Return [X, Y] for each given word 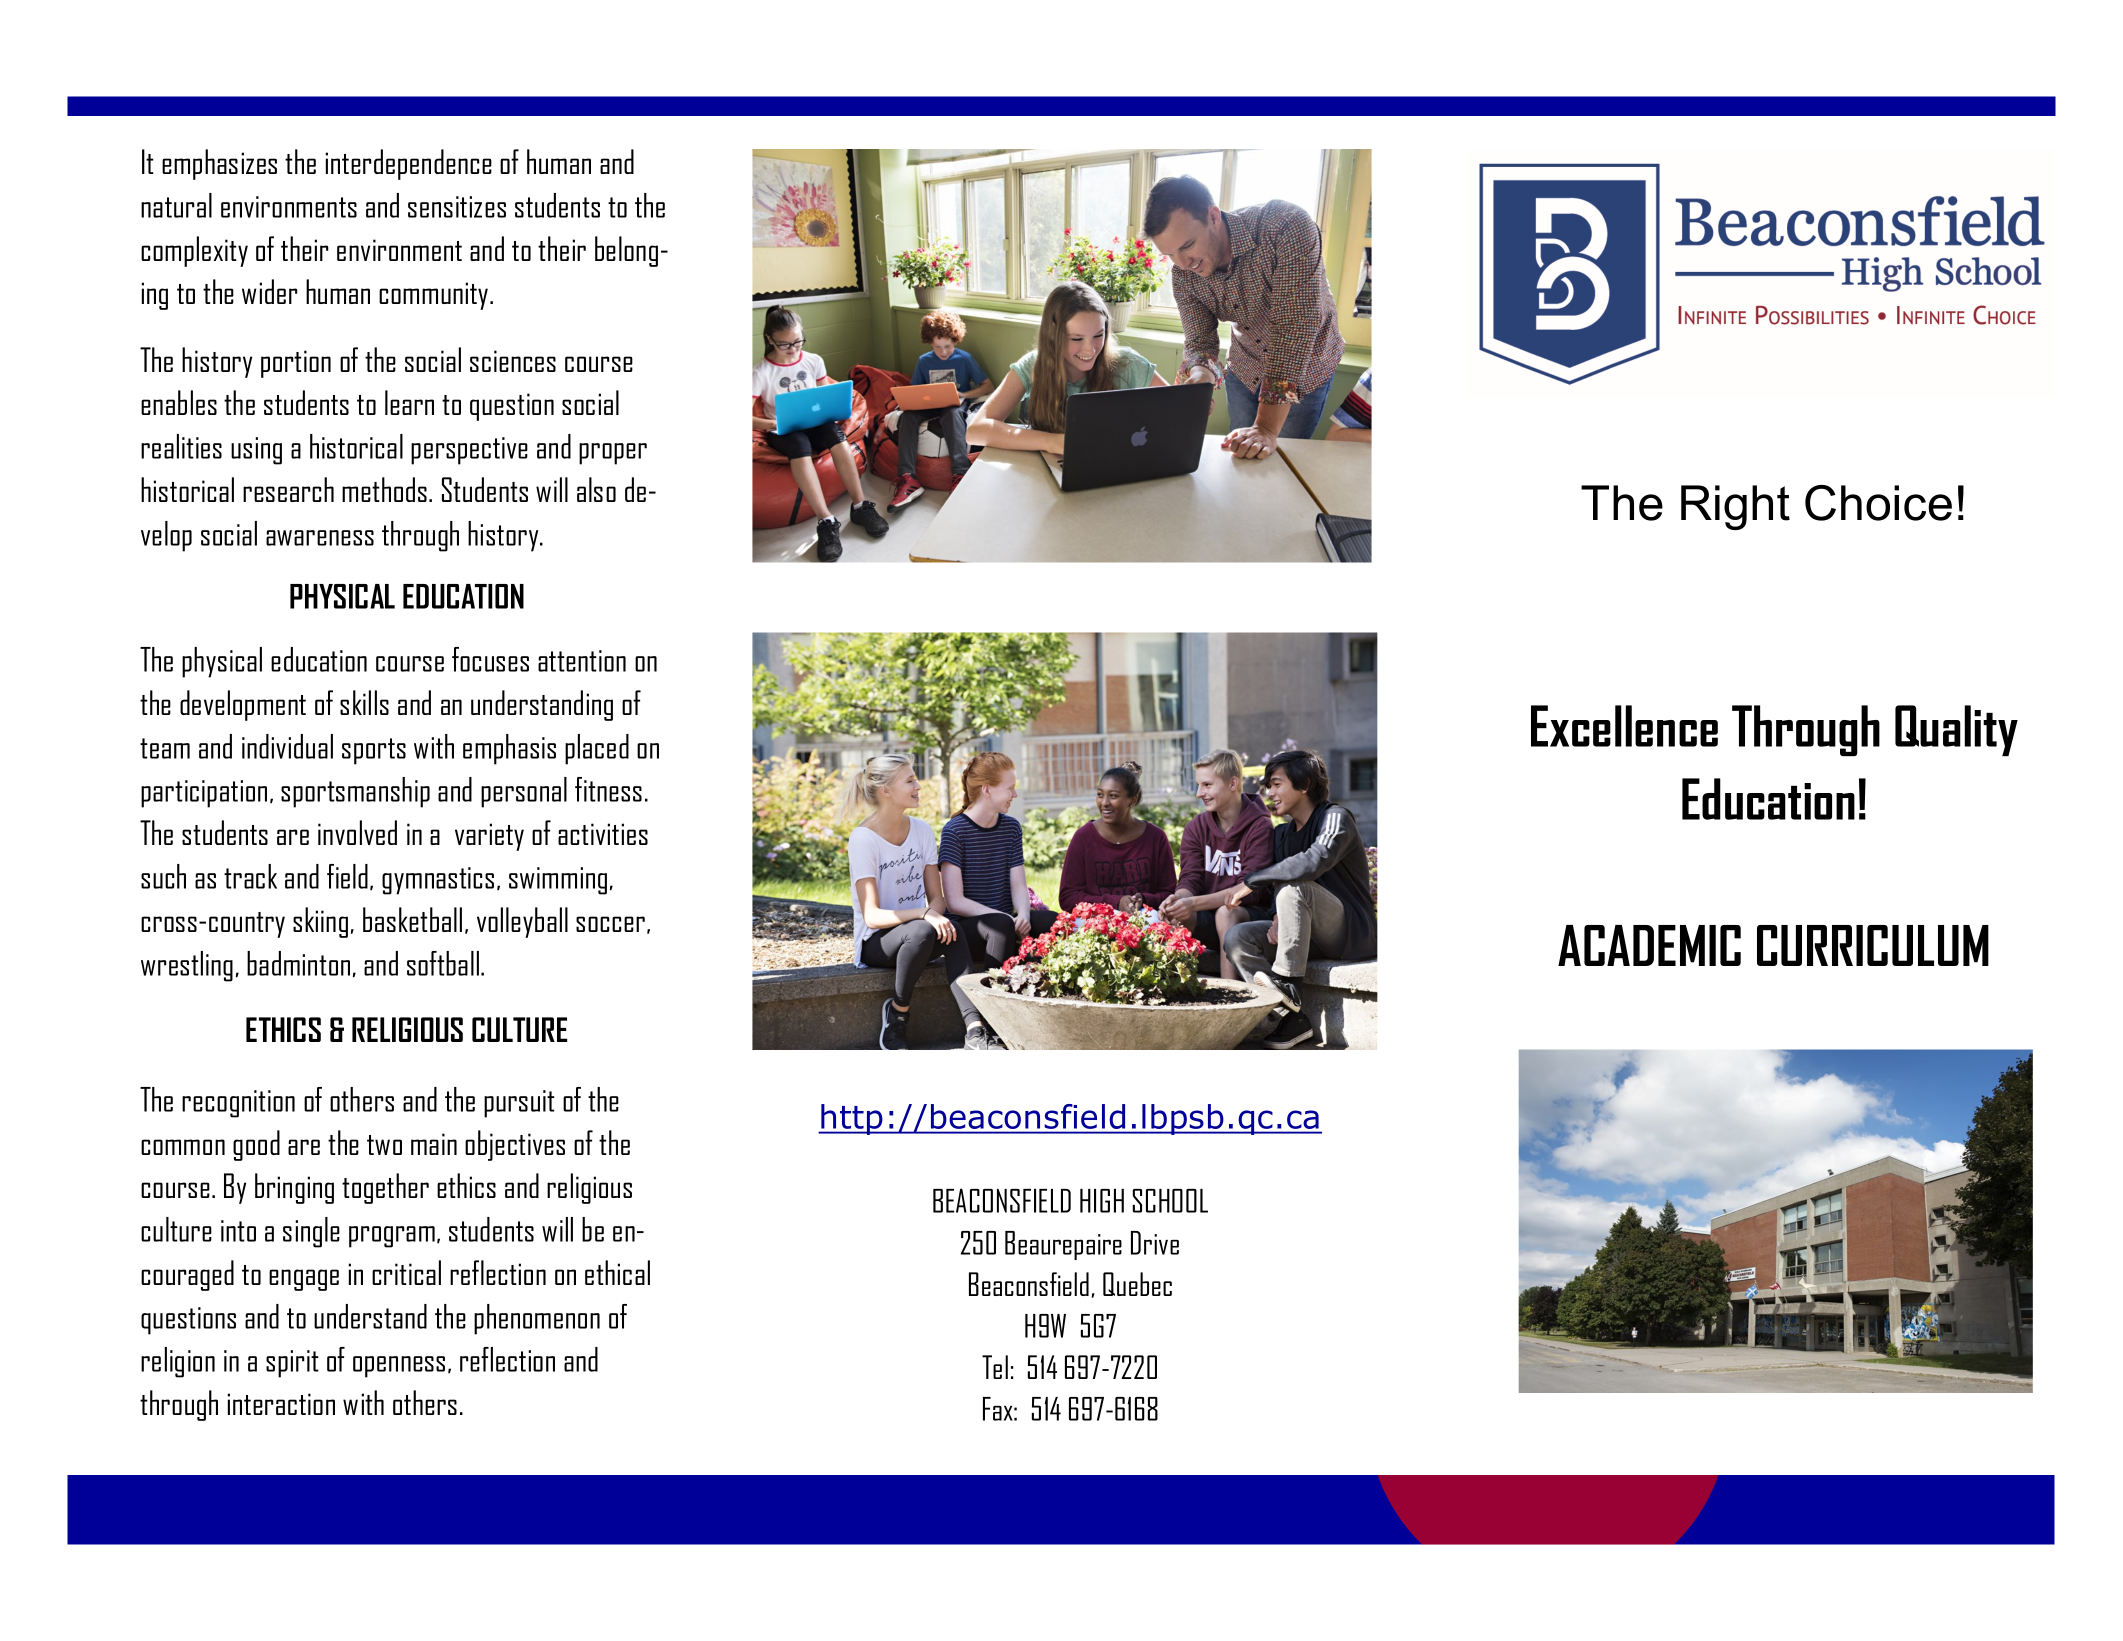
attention [582, 661]
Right [1735, 507]
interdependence [408, 164]
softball [443, 963]
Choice [1878, 503]
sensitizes [457, 207]
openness [399, 1367]
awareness [320, 538]
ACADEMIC [1649, 945]
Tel [995, 1367]
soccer [610, 924]
